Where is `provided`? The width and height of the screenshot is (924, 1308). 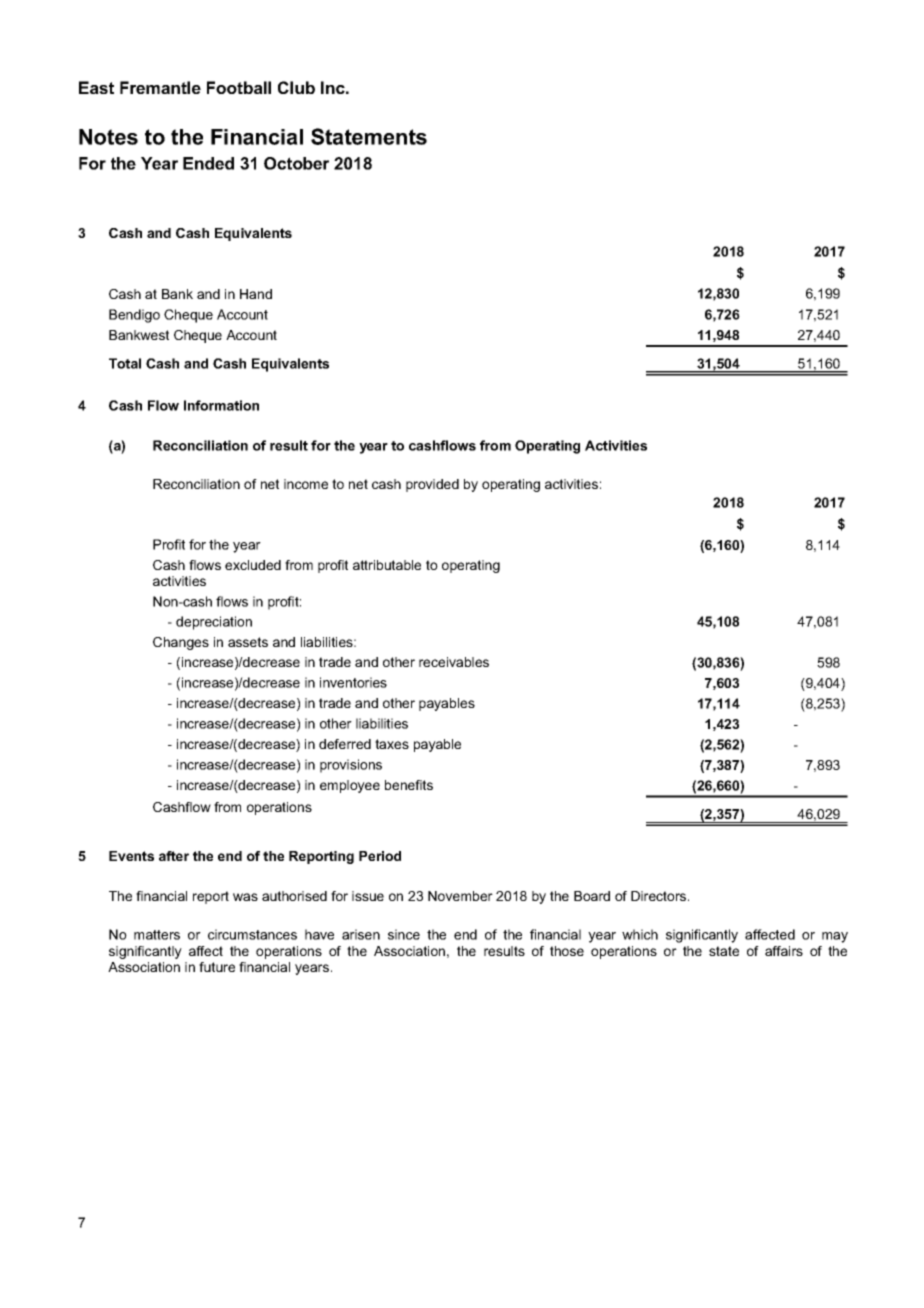 provided is located at coordinates (432, 485).
